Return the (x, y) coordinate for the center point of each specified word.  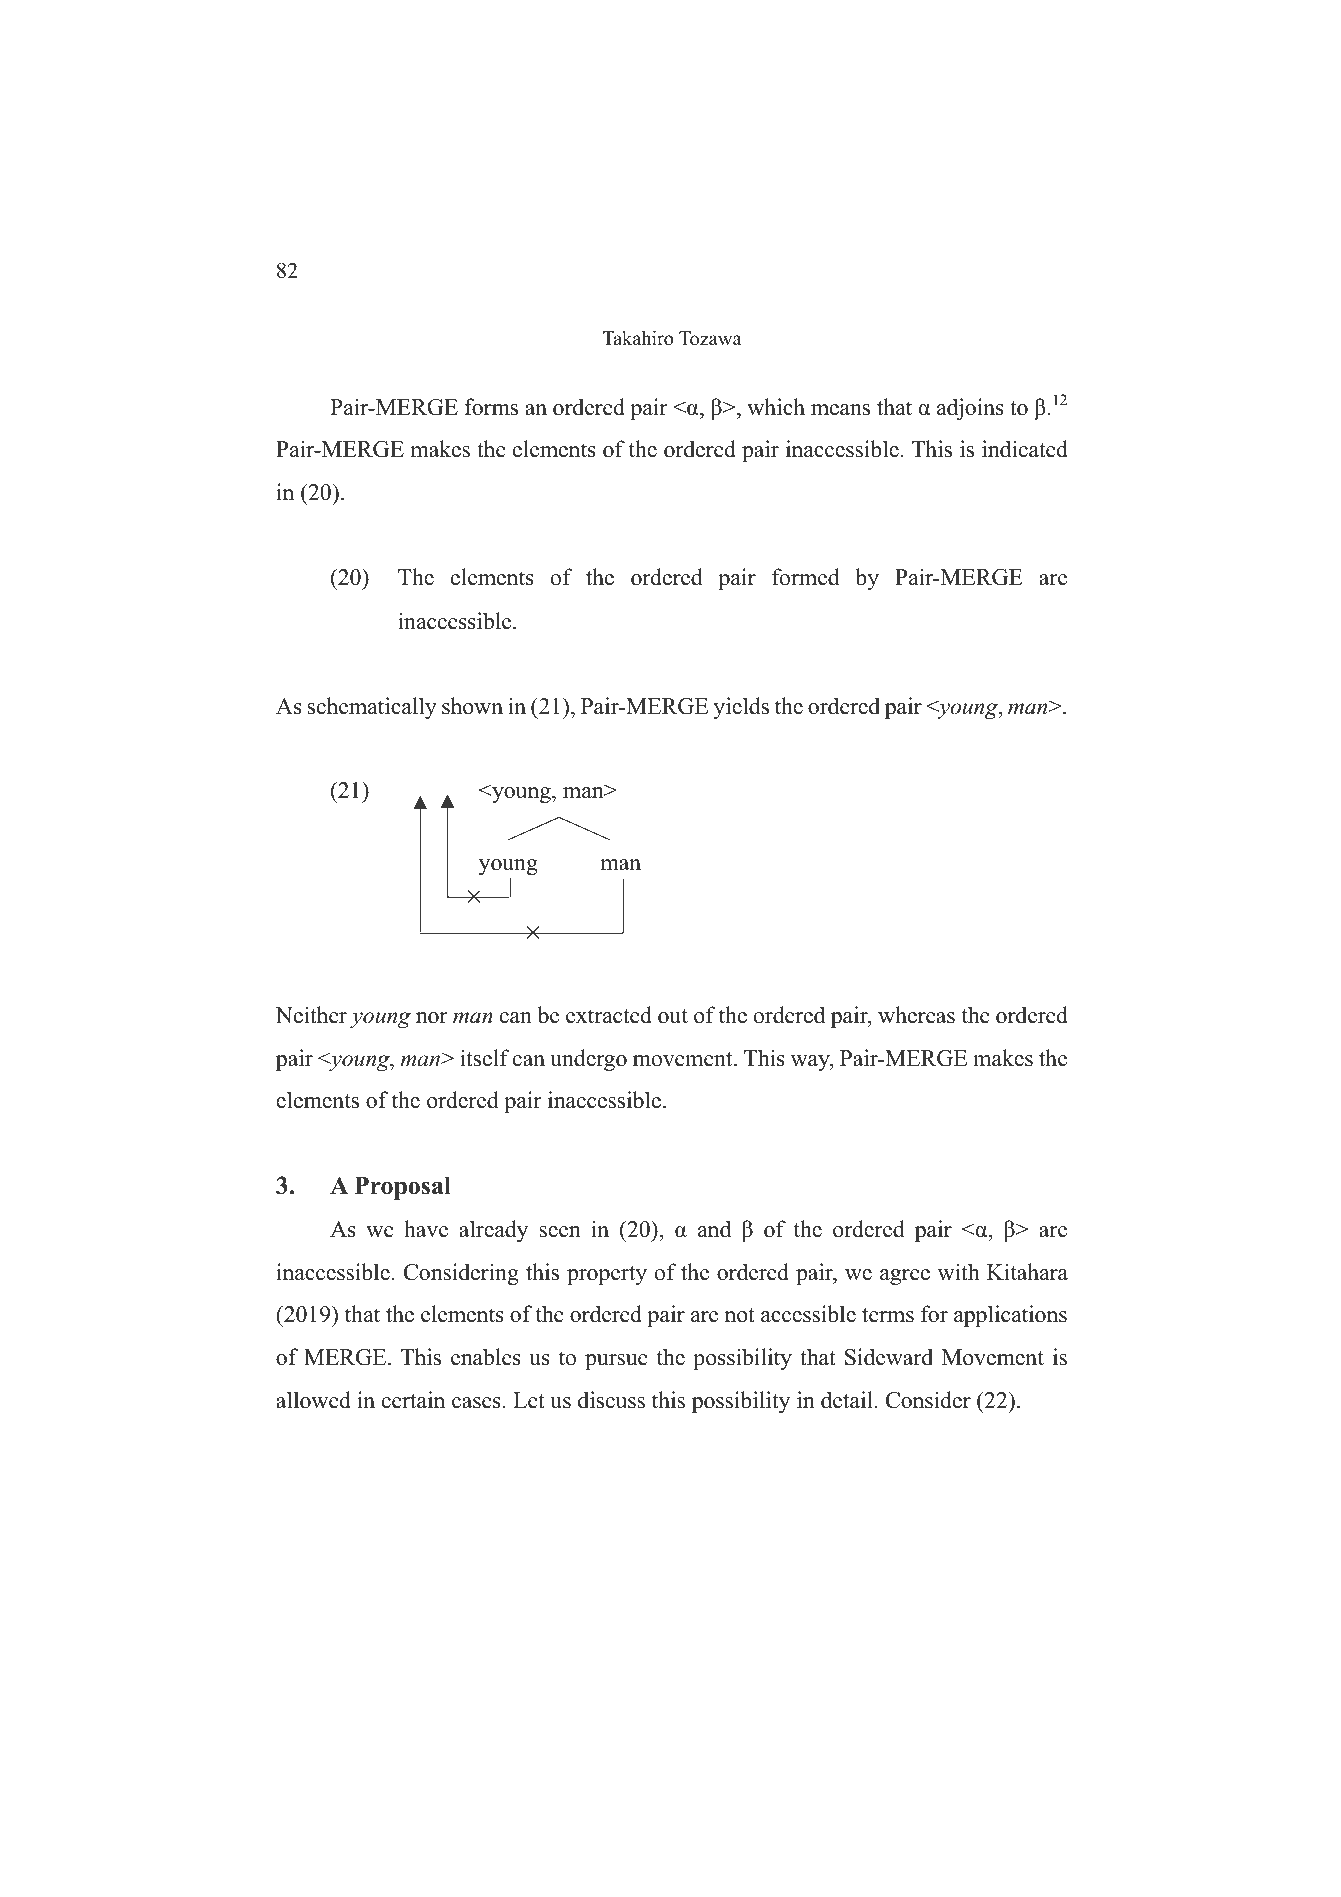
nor (432, 1018)
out (673, 1016)
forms (491, 407)
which (776, 407)
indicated (1025, 449)
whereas (916, 1015)
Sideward (889, 1357)
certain (413, 1400)
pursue (616, 1362)
